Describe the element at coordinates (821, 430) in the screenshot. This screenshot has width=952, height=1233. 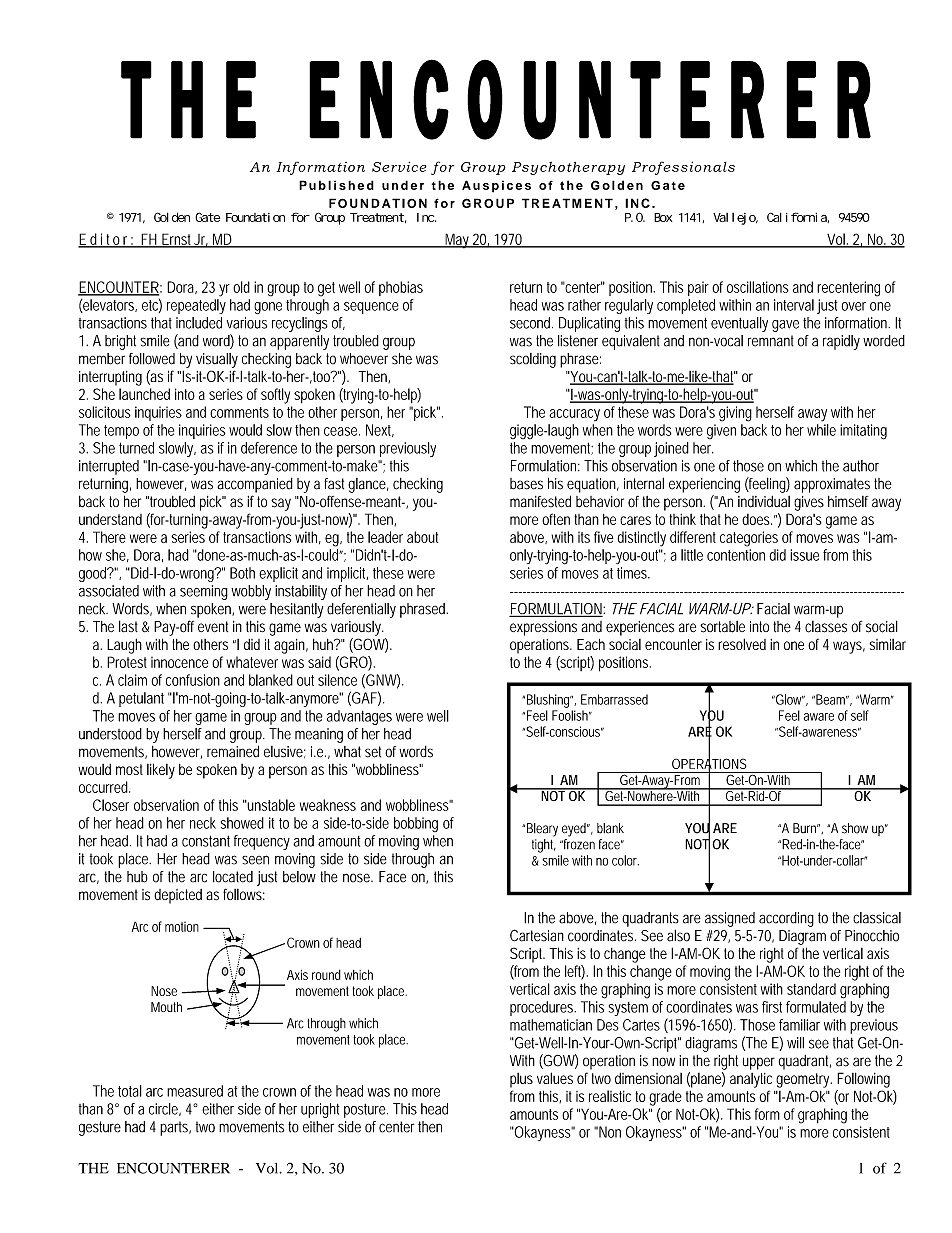
I see `while` at that location.
